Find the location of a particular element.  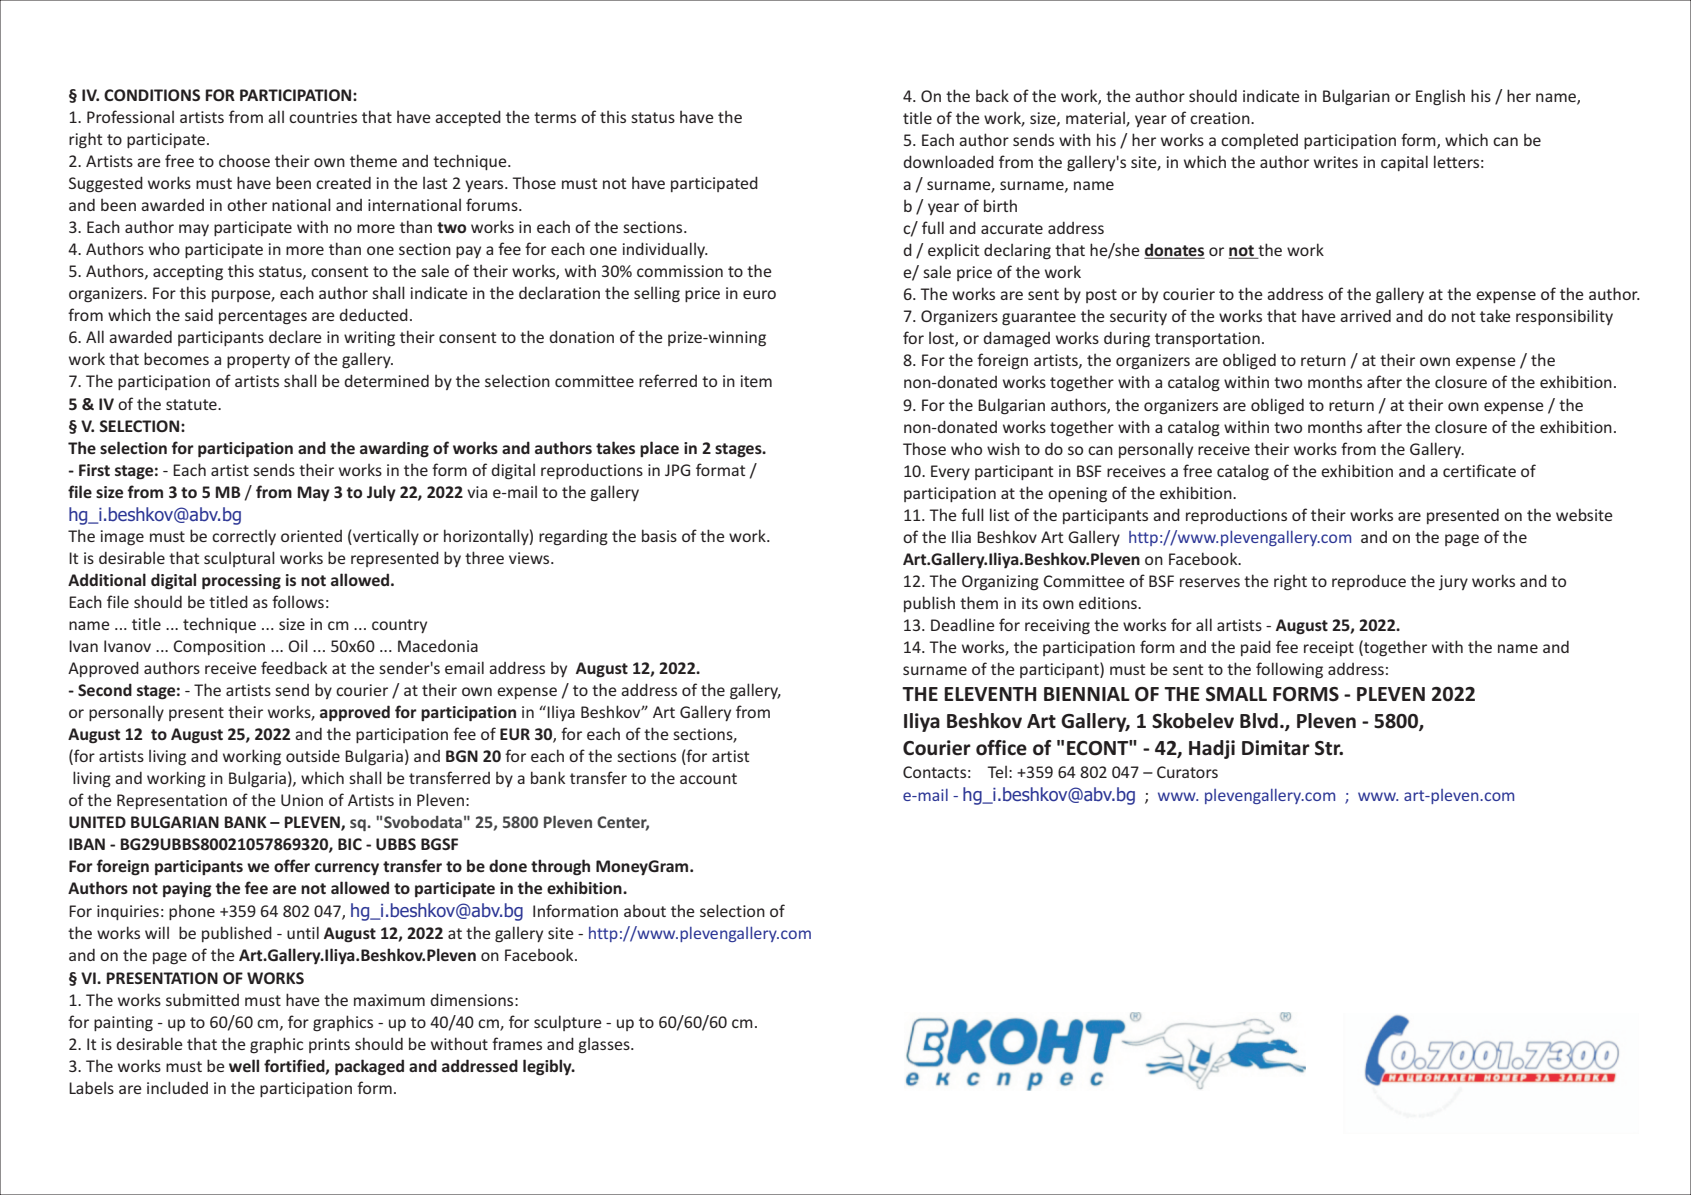

well is located at coordinates (244, 1065).
